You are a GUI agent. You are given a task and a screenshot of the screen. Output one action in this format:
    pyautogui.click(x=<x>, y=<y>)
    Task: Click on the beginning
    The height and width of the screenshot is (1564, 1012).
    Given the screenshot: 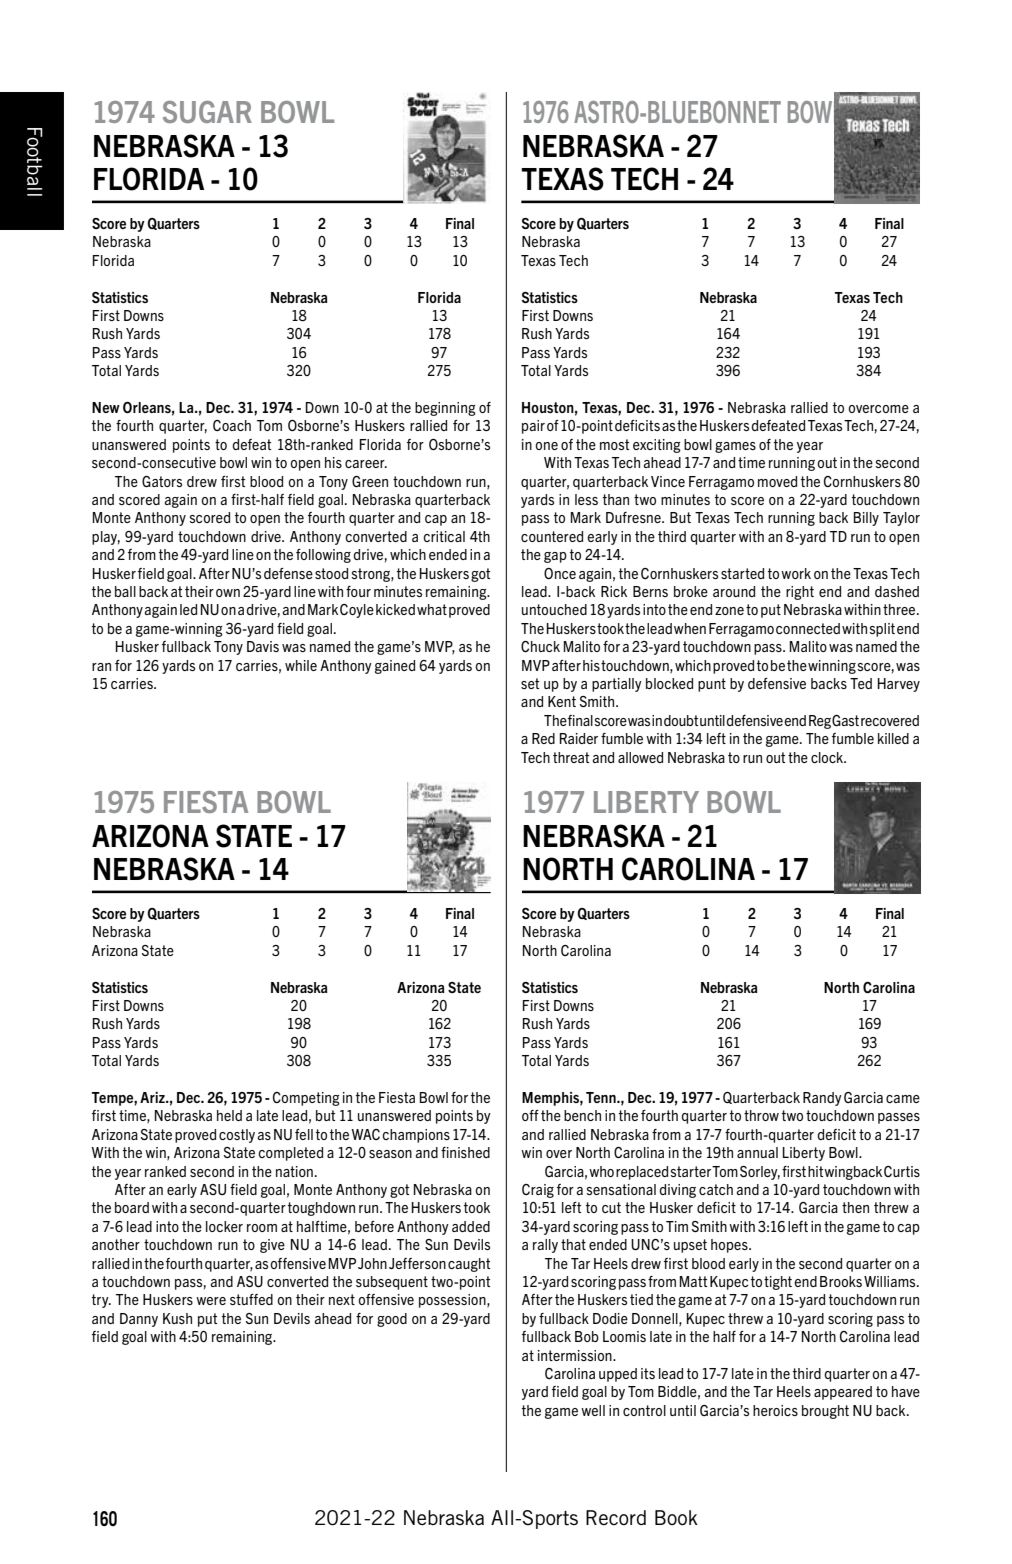 What is the action you would take?
    pyautogui.click(x=445, y=409)
